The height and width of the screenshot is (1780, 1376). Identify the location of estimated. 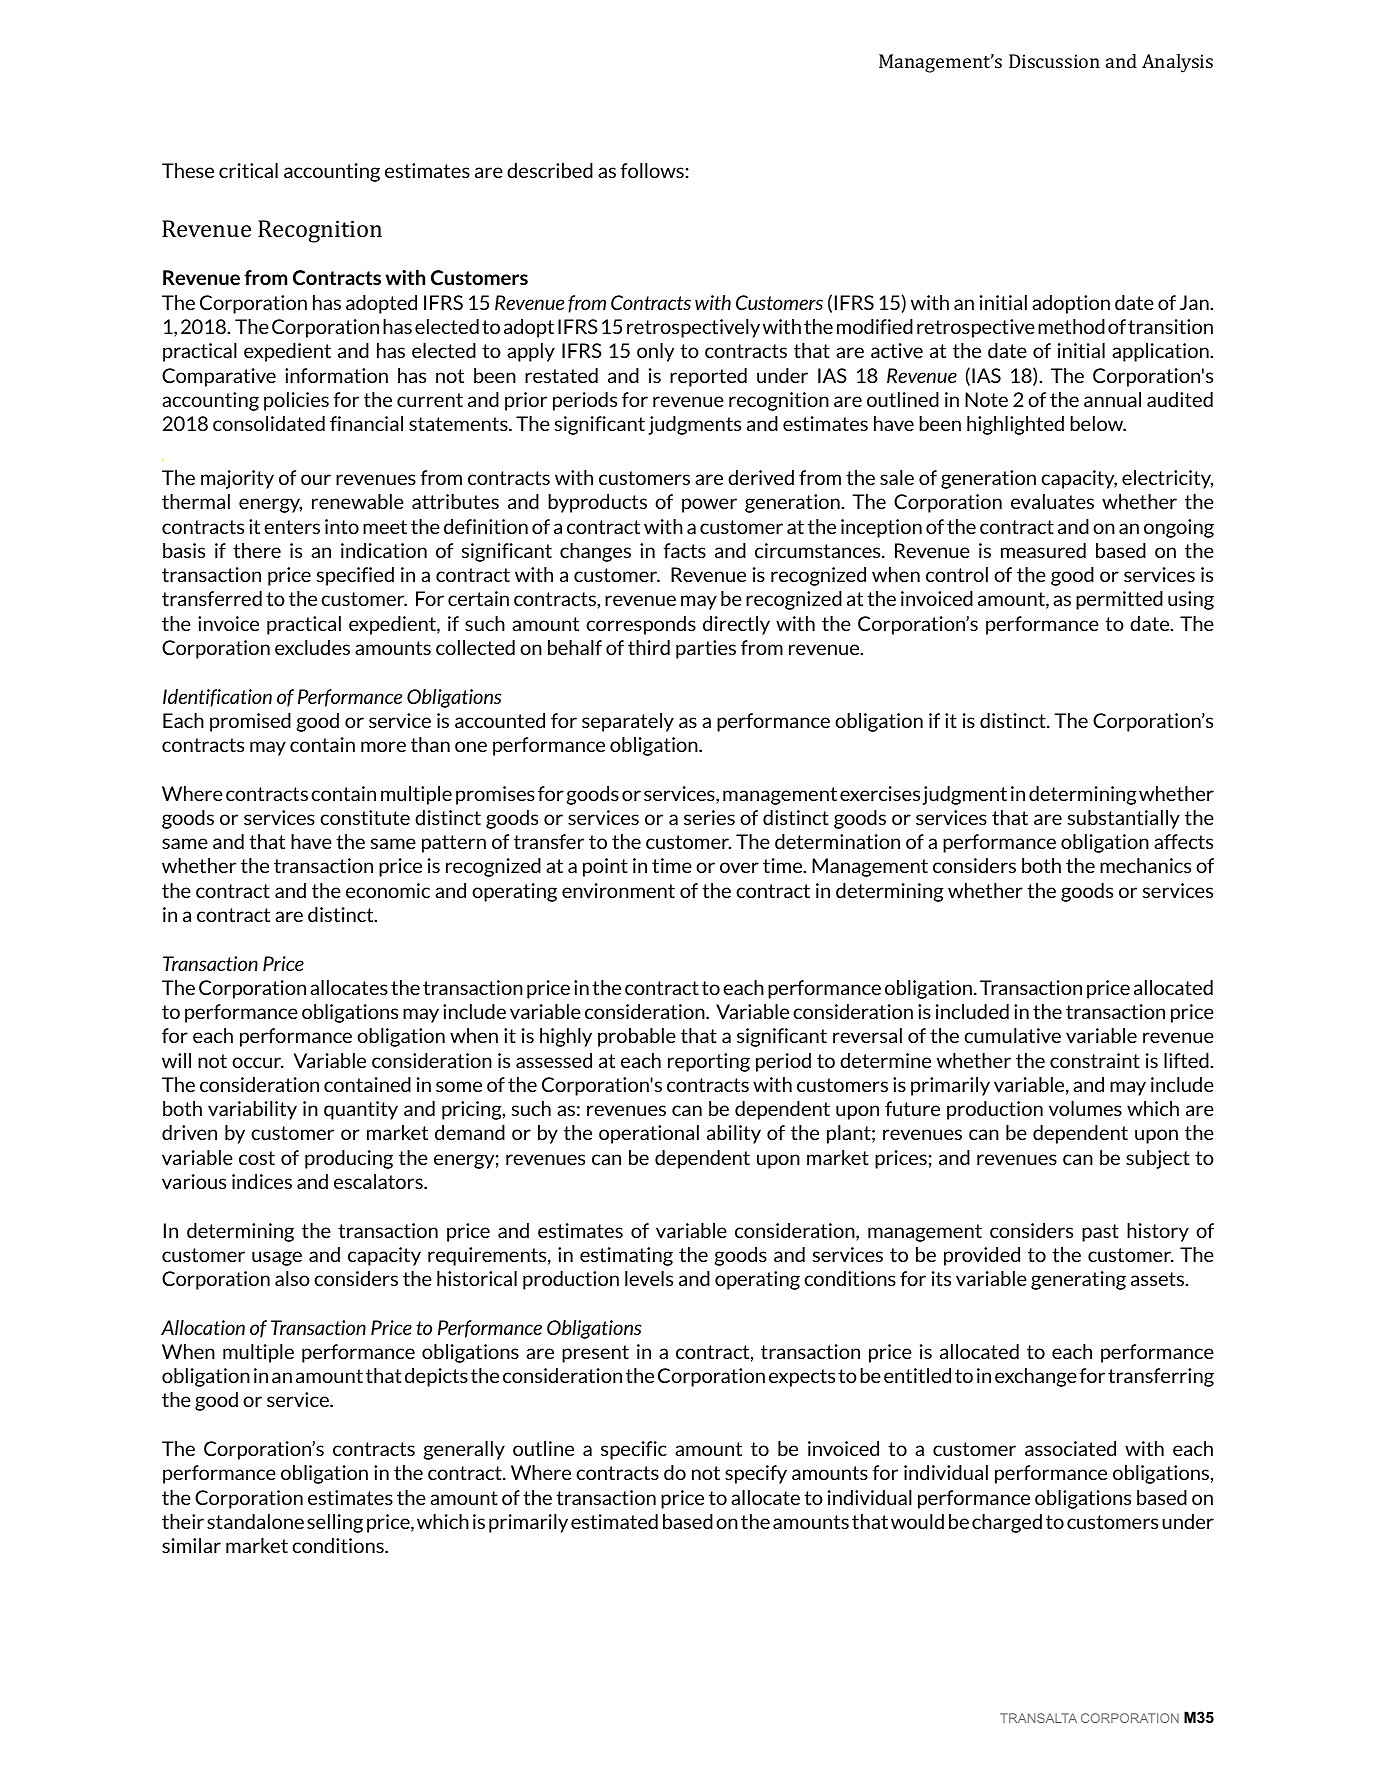
(614, 1521).
